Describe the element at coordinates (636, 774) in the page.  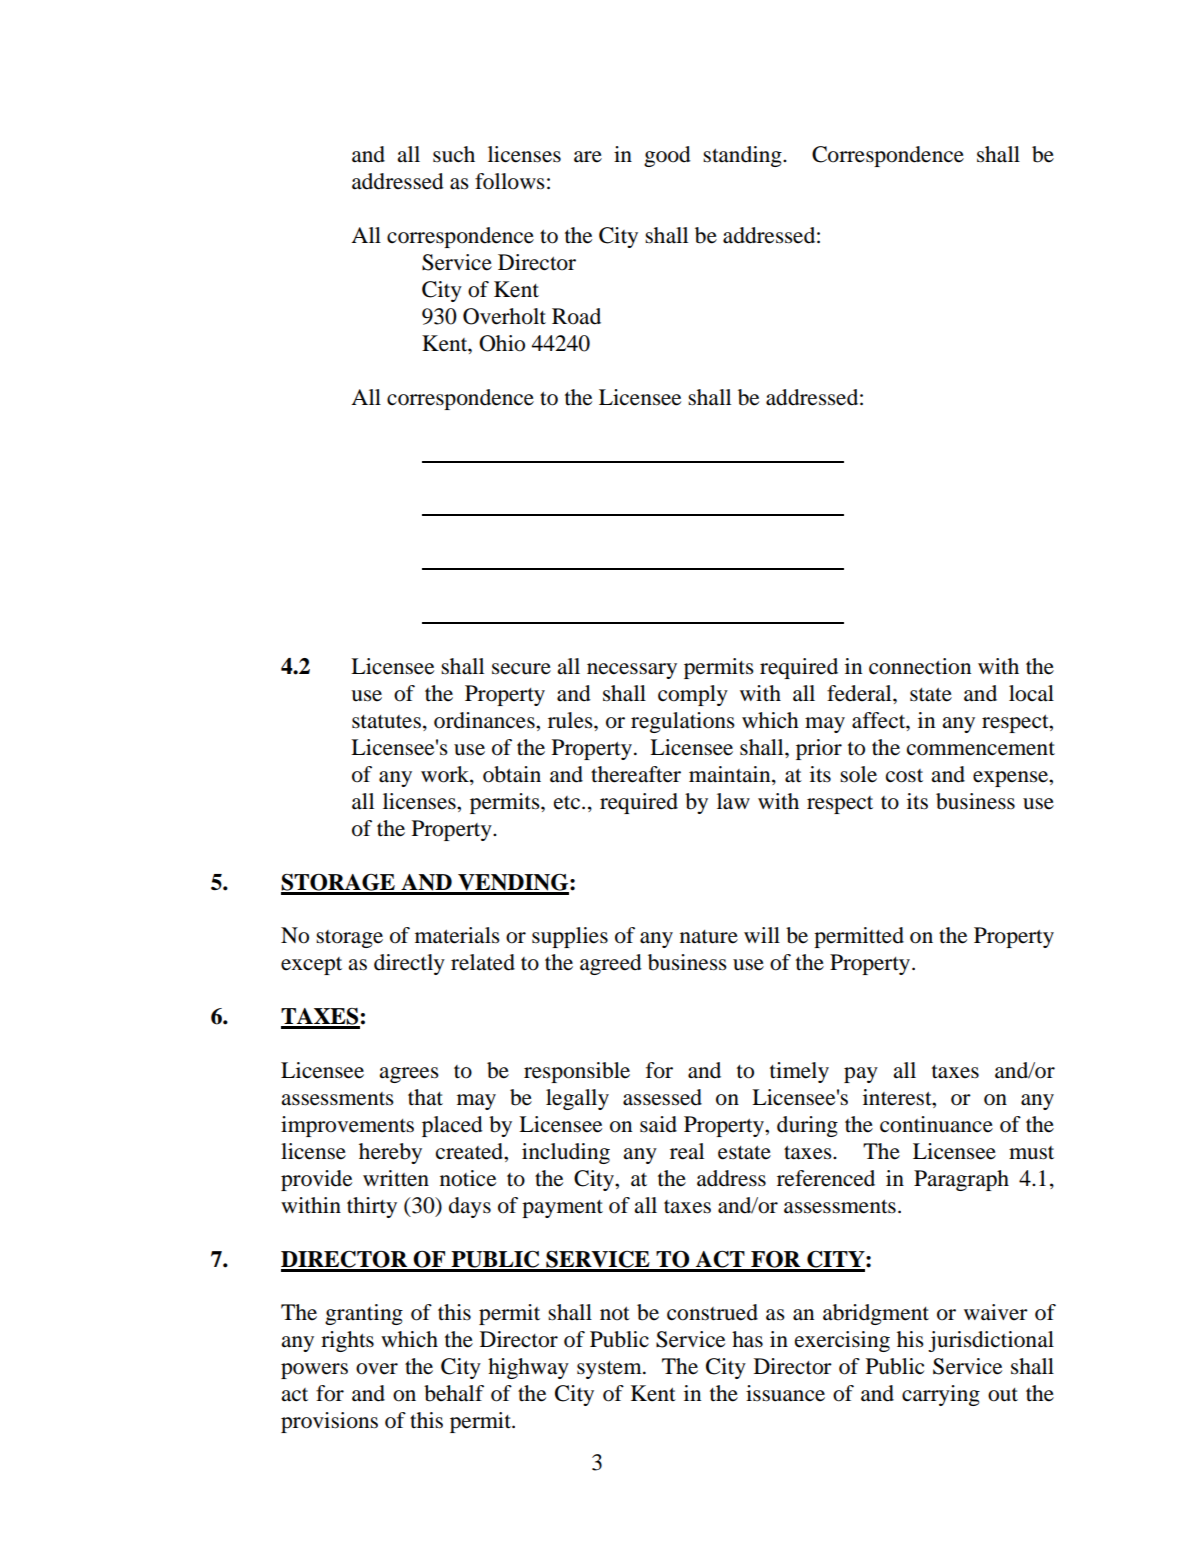
I see `thereafter` at that location.
